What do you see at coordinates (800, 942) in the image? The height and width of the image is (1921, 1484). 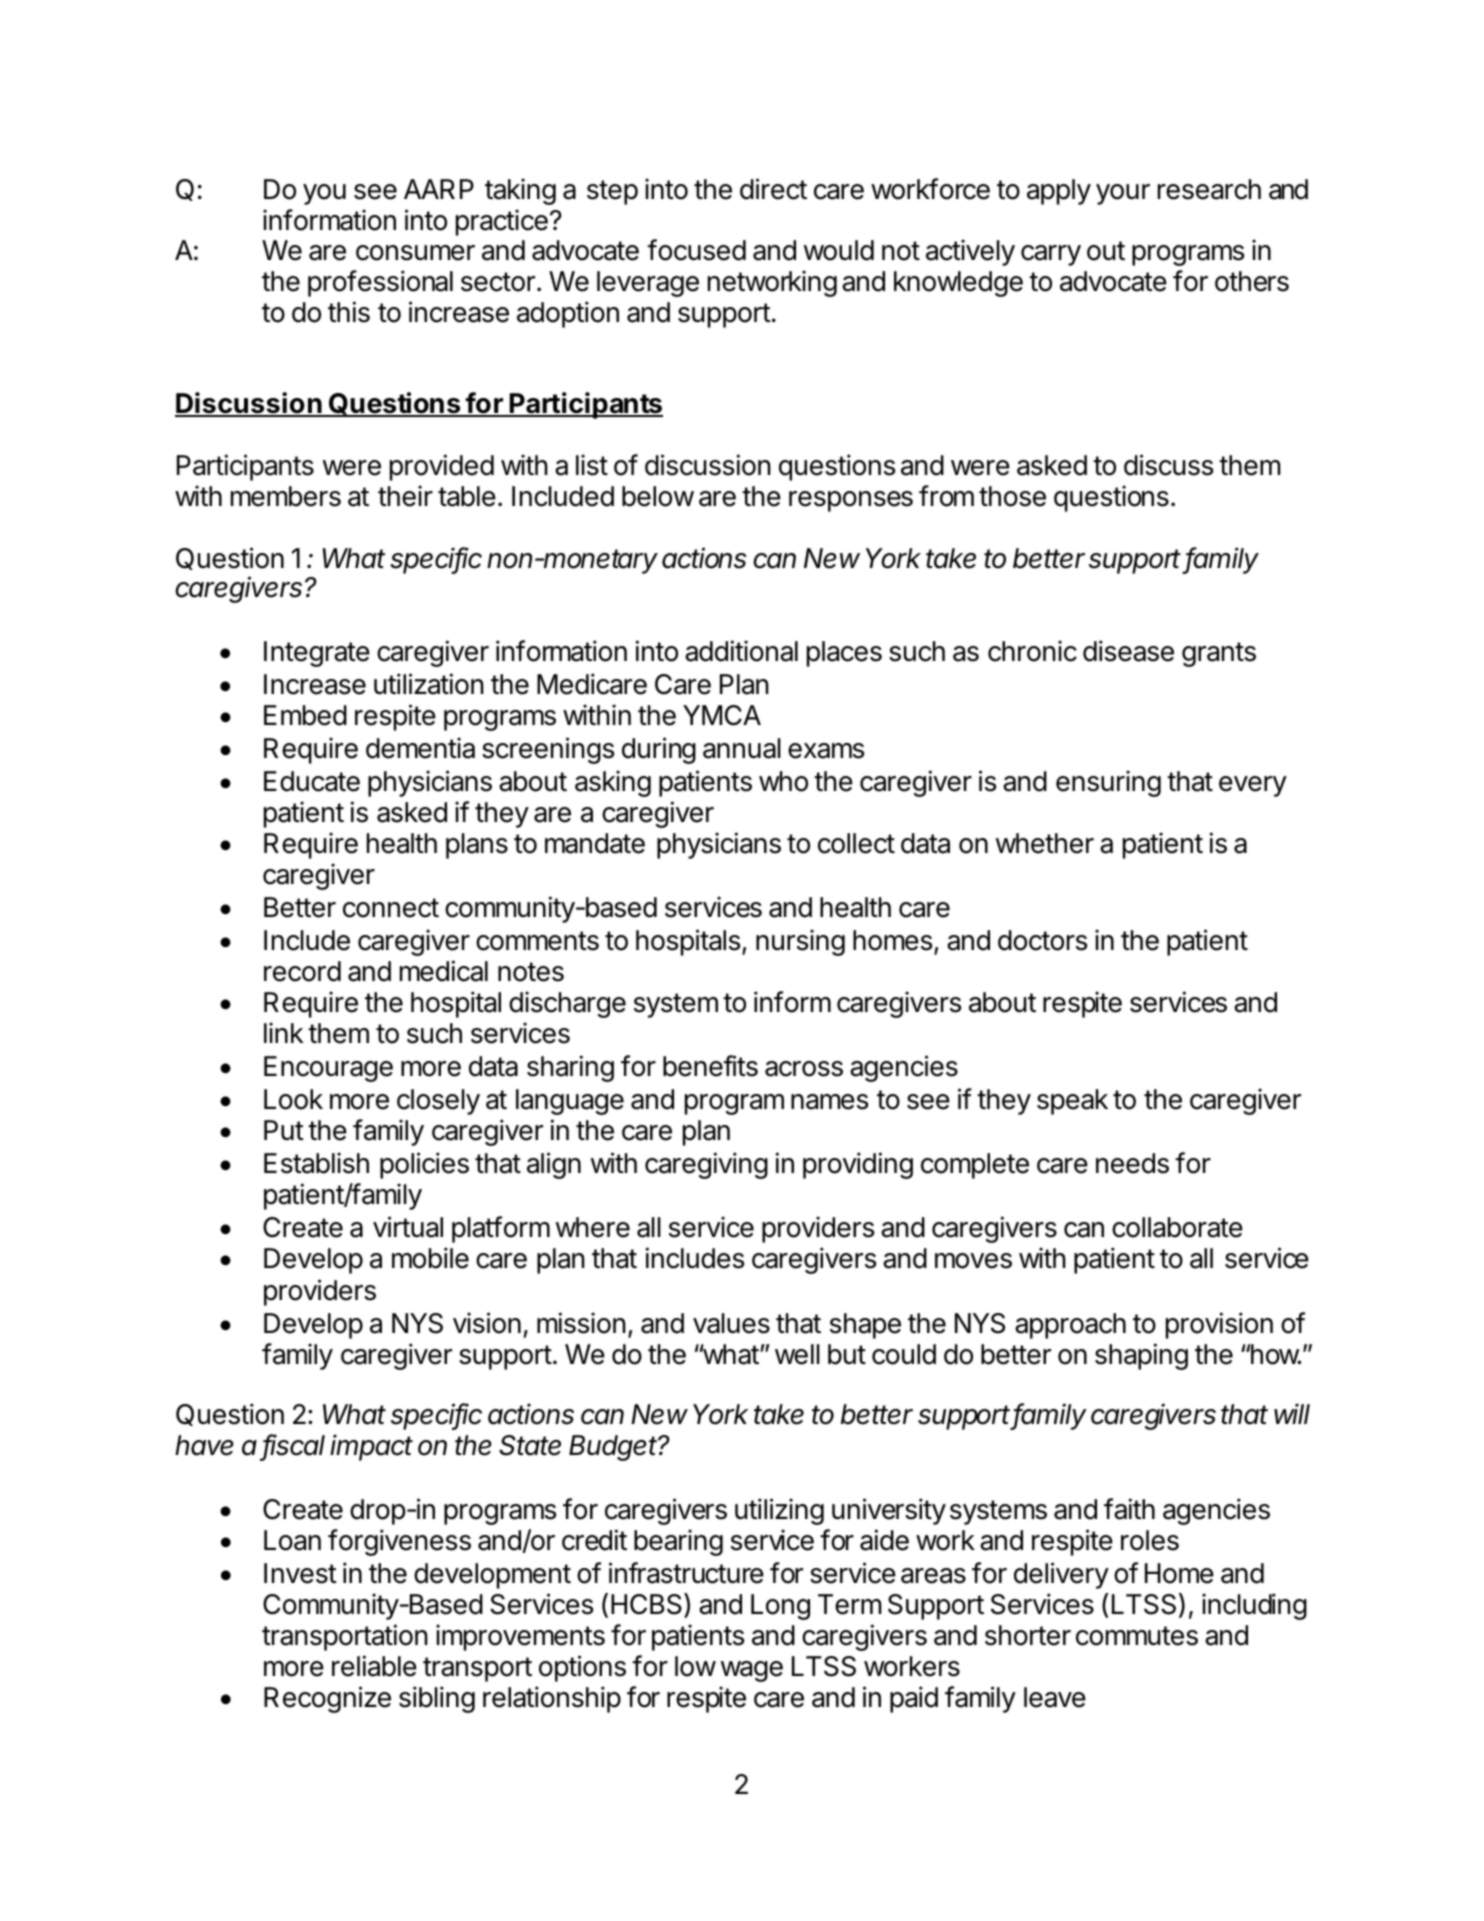 I see `nursing` at bounding box center [800, 942].
